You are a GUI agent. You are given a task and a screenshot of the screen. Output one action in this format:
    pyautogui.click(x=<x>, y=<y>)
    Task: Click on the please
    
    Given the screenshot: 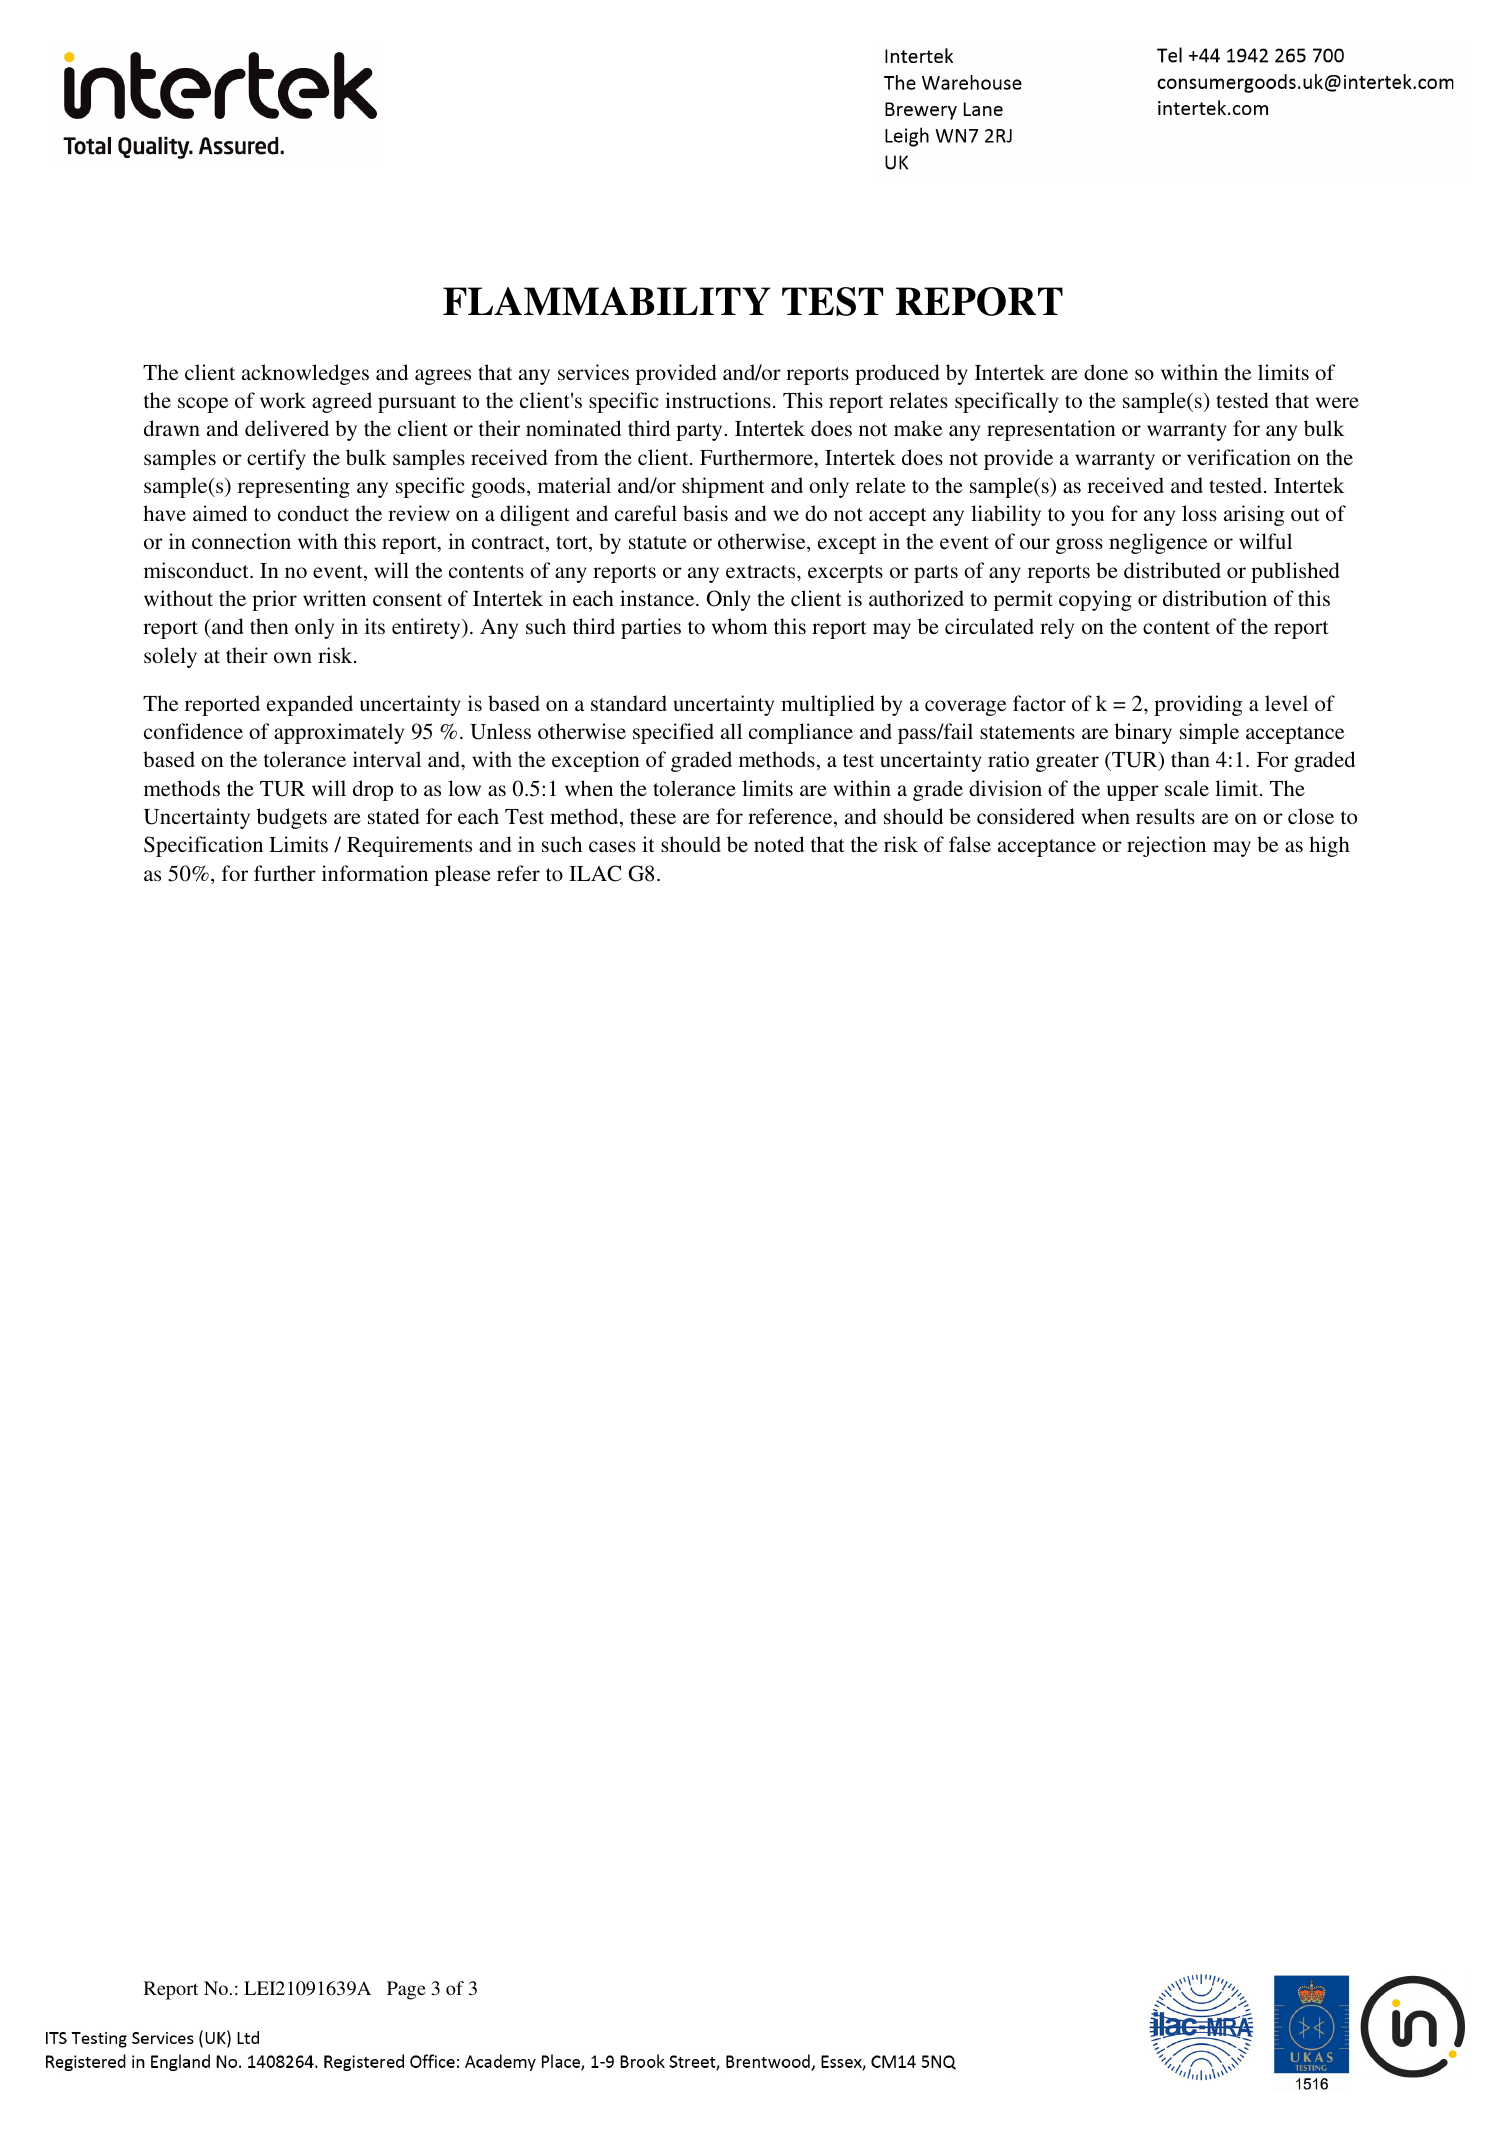 What is the action you would take?
    pyautogui.click(x=463, y=875)
